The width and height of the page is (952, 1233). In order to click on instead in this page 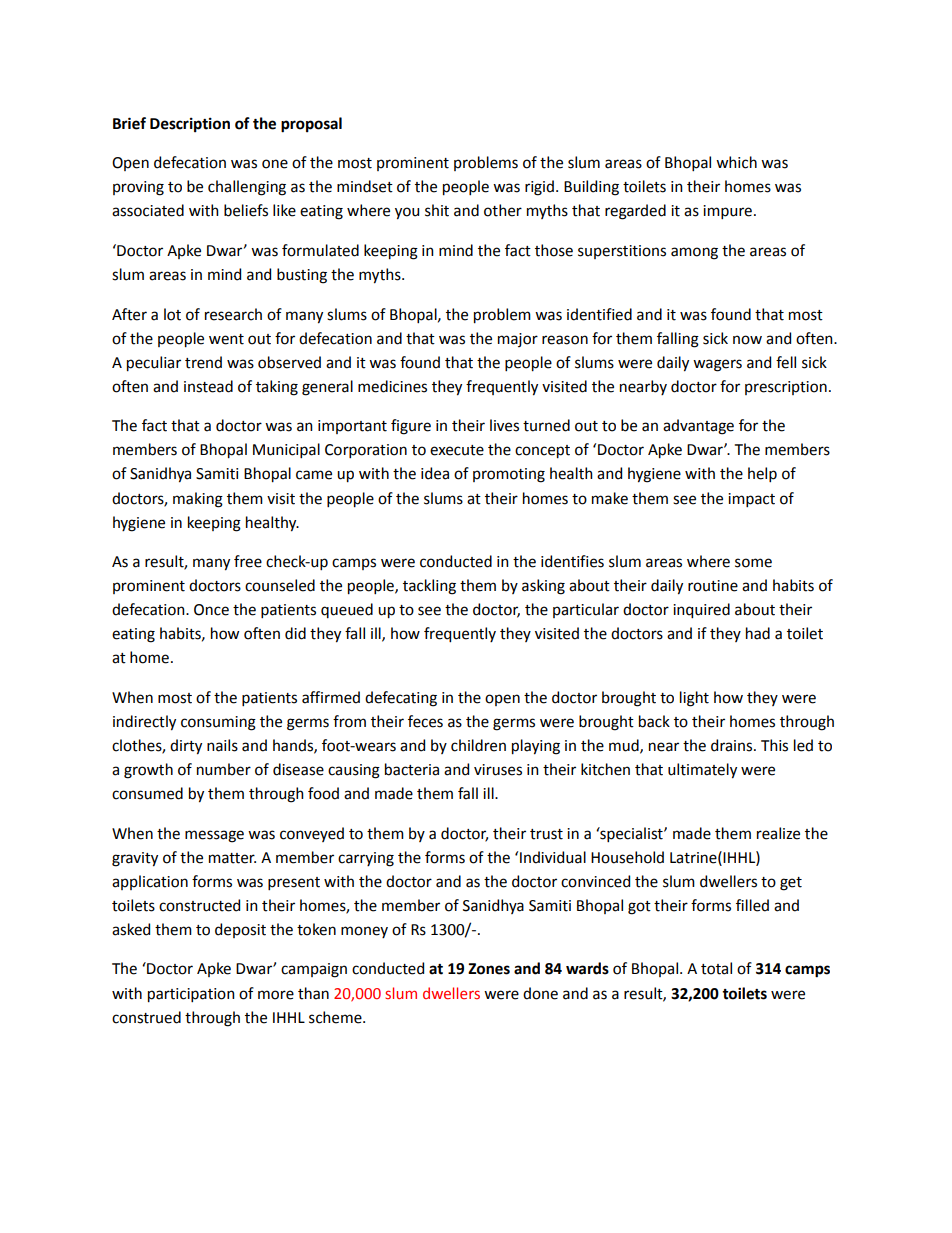, I will do `click(208, 386)`.
